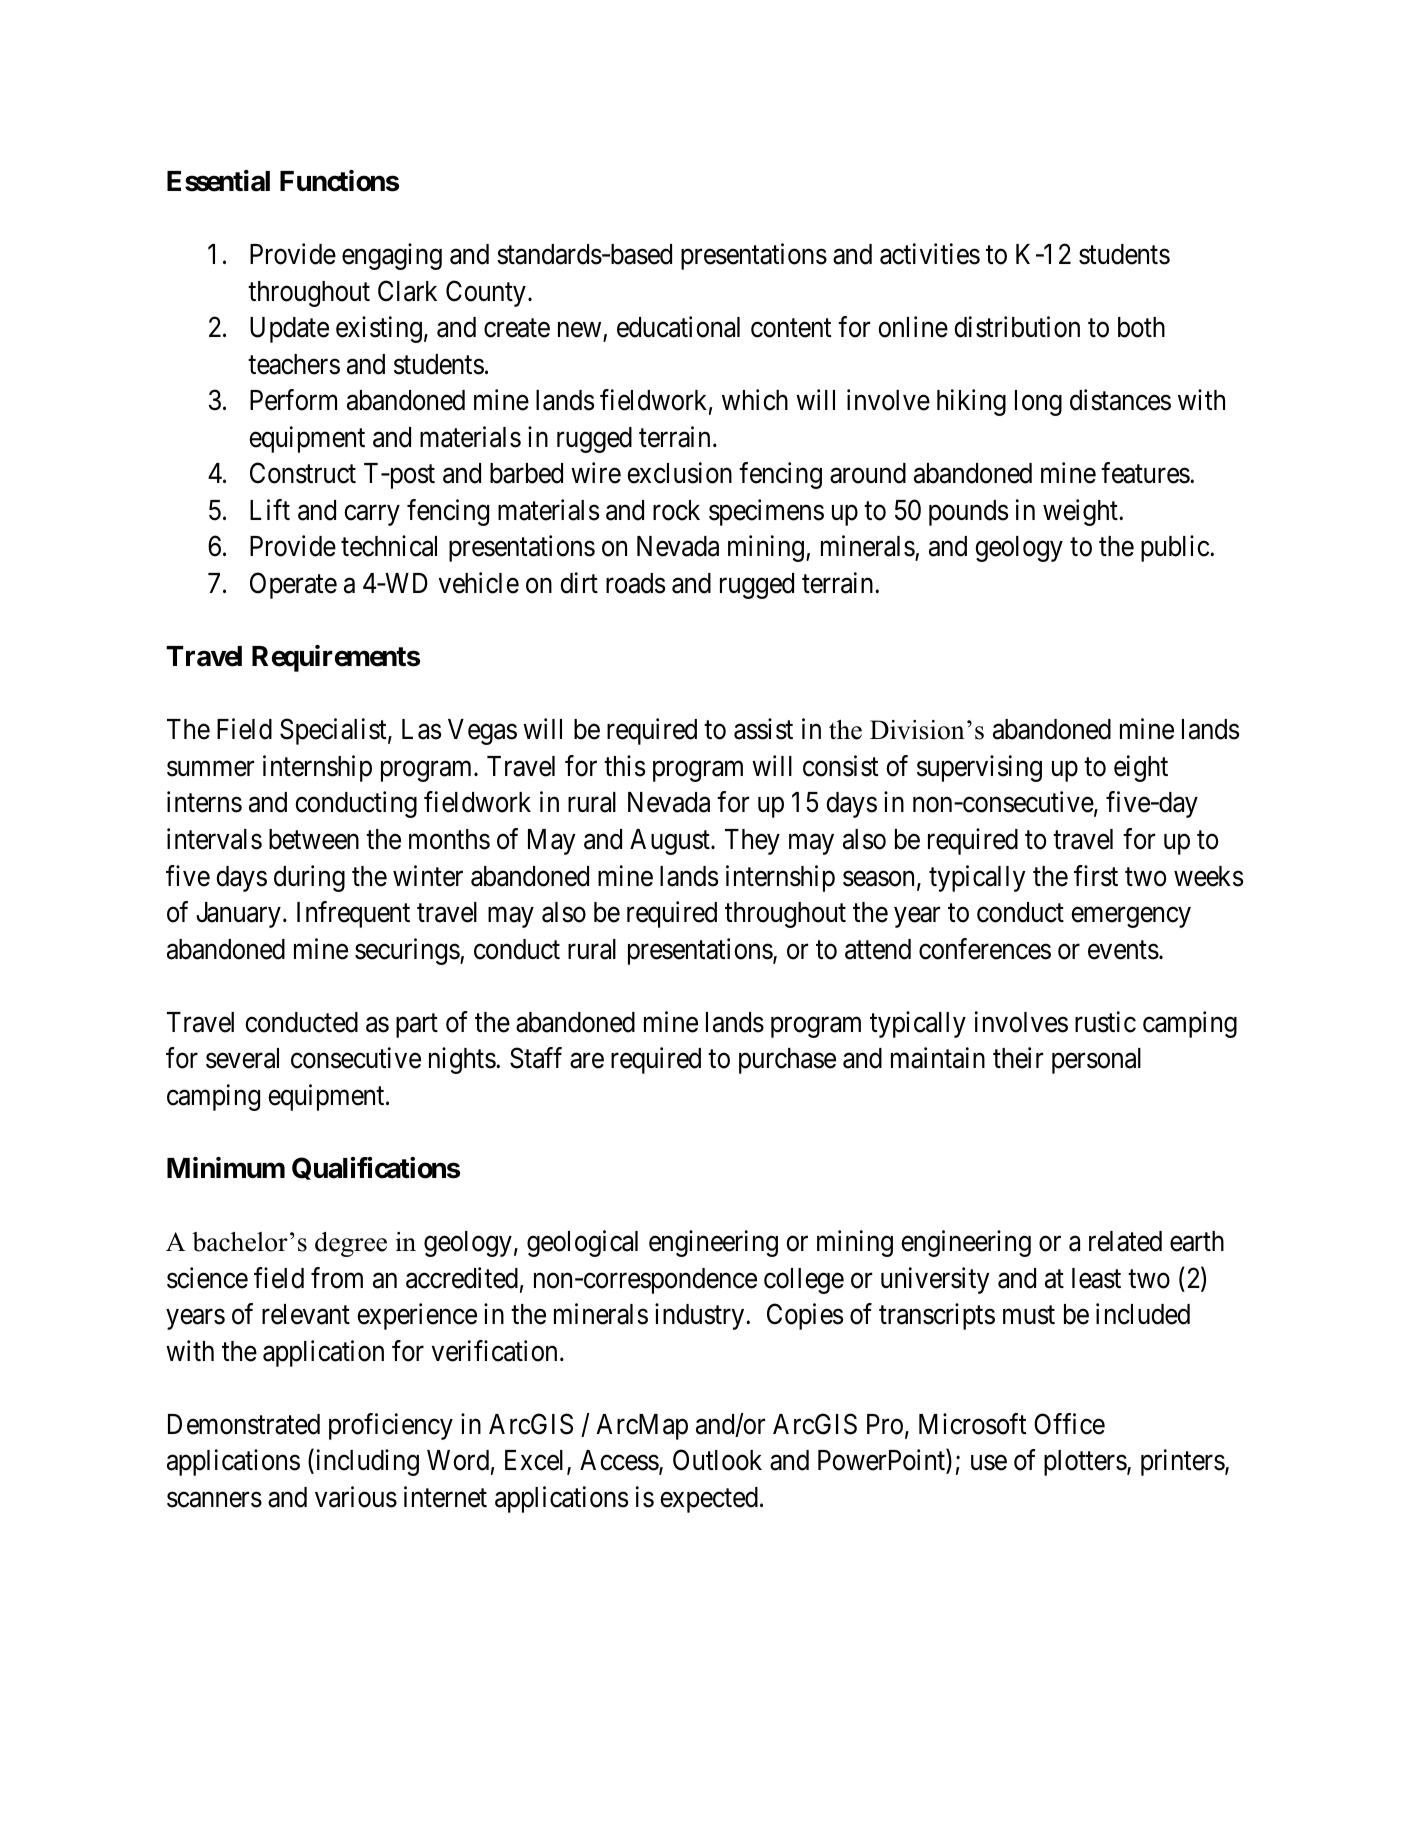 Image resolution: width=1409 pixels, height=1824 pixels. I want to click on between, so click(314, 839).
